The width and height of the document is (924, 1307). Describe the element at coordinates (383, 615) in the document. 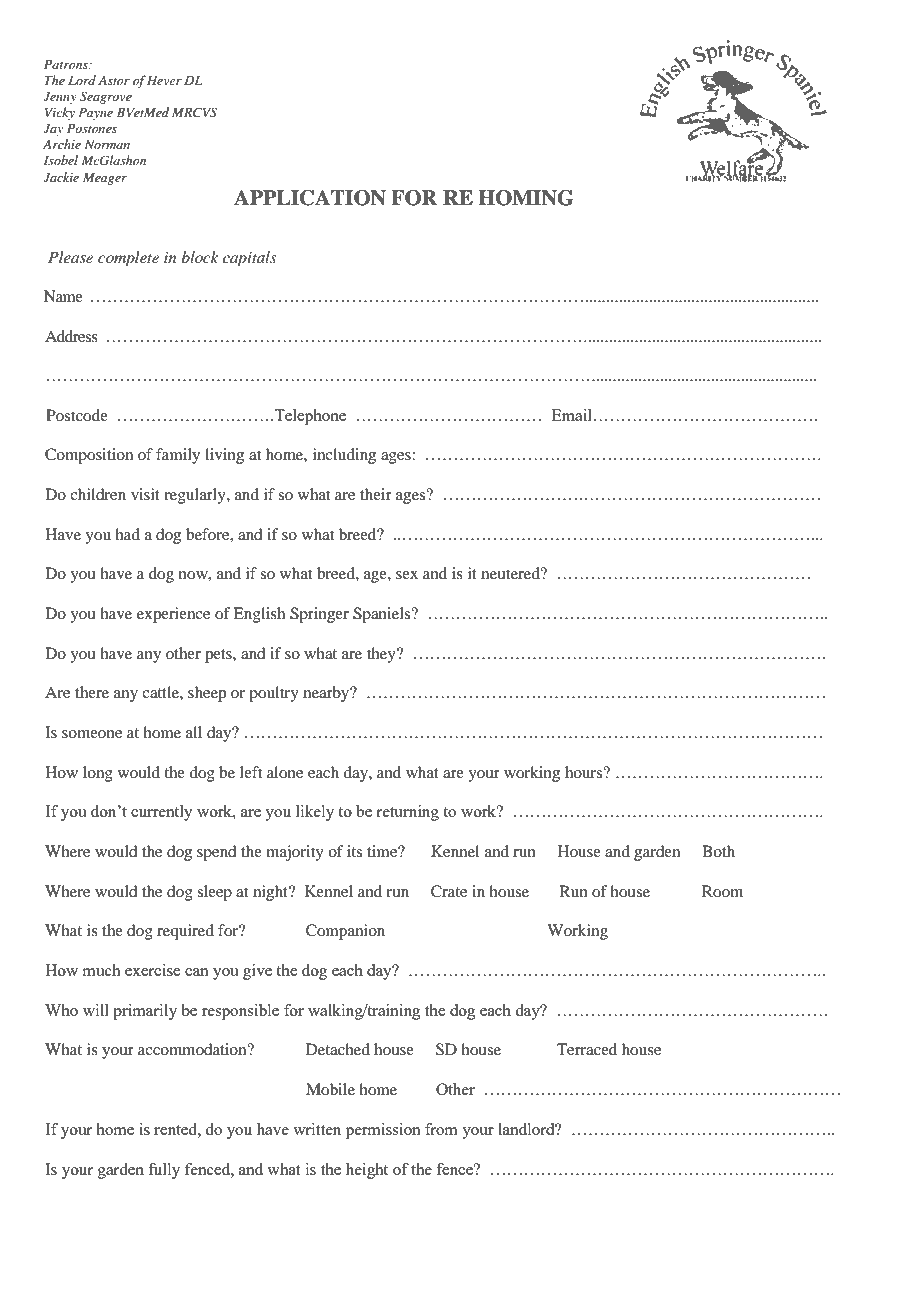

I see `Spaniels` at that location.
